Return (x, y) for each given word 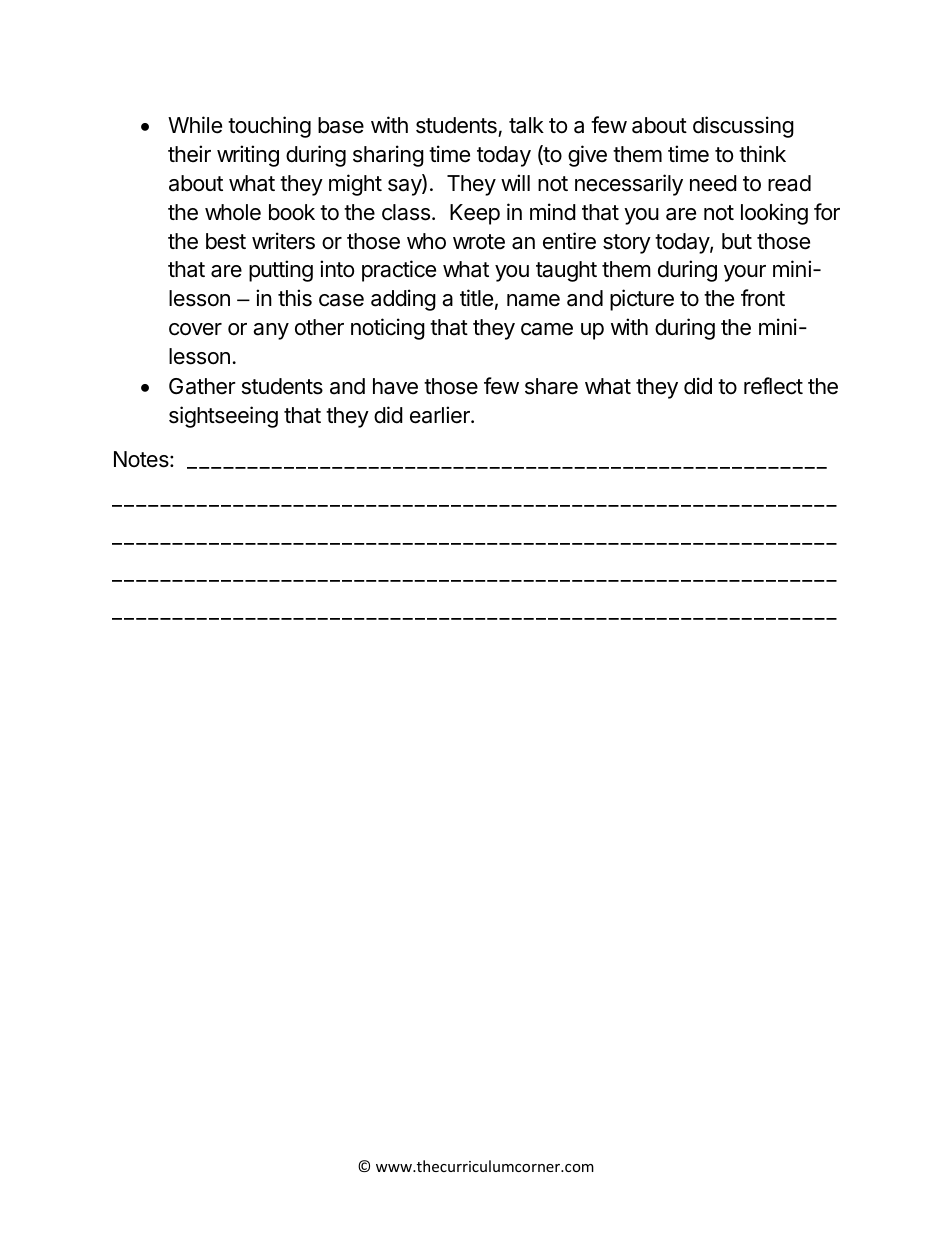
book (292, 212)
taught (566, 271)
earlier (441, 415)
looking (774, 214)
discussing (743, 127)
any (271, 331)
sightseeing (223, 417)
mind (553, 212)
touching (269, 127)
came (547, 329)
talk (526, 125)
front (763, 298)
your (745, 273)
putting (281, 271)
